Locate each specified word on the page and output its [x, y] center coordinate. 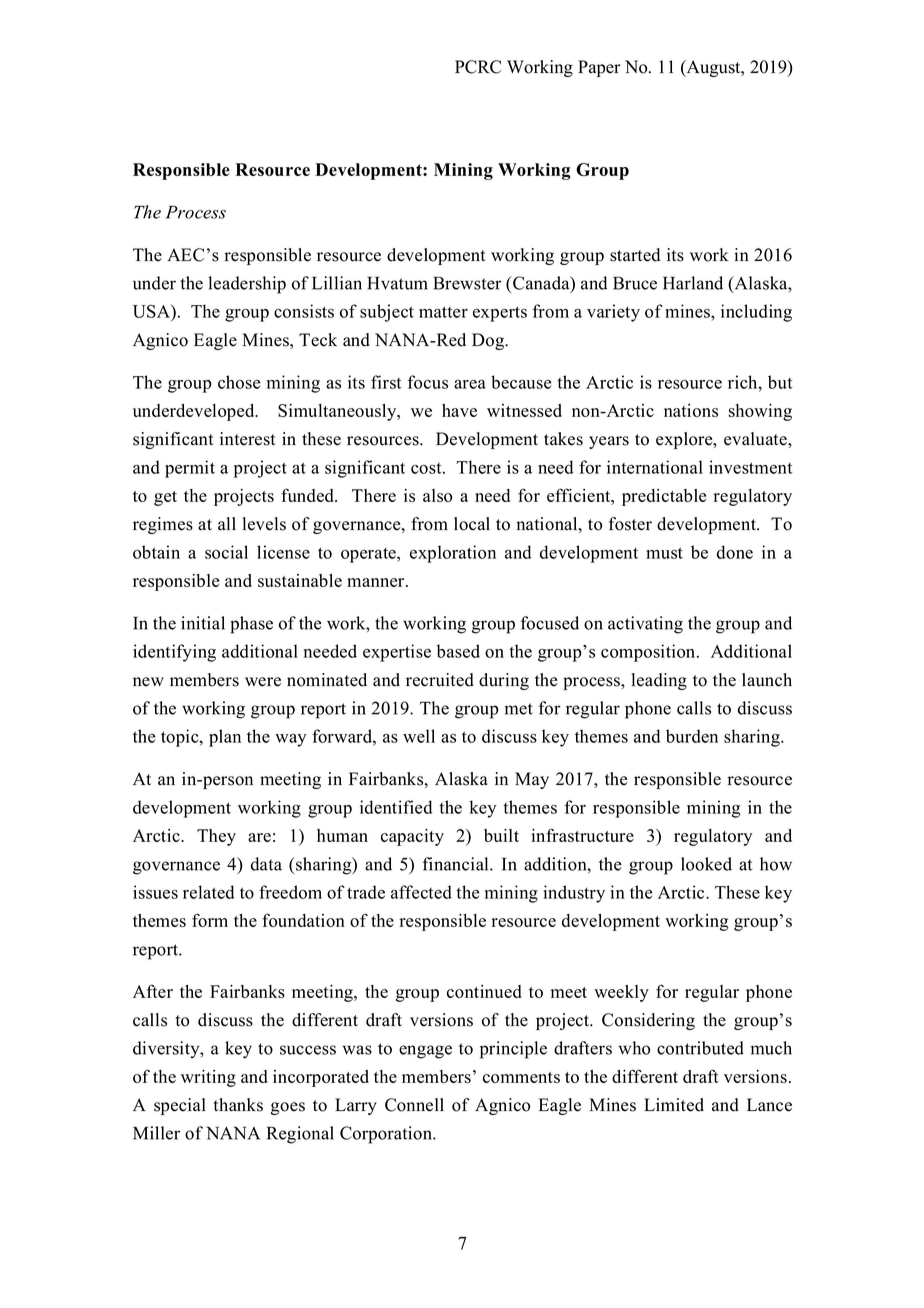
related [208, 892]
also [437, 495]
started [635, 255]
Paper [599, 68]
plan [225, 738]
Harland [693, 283]
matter [443, 312]
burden [692, 736]
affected [421, 892]
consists [304, 311]
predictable [664, 497]
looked [706, 864]
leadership [247, 285]
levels [264, 524]
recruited [440, 680]
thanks [238, 1105]
